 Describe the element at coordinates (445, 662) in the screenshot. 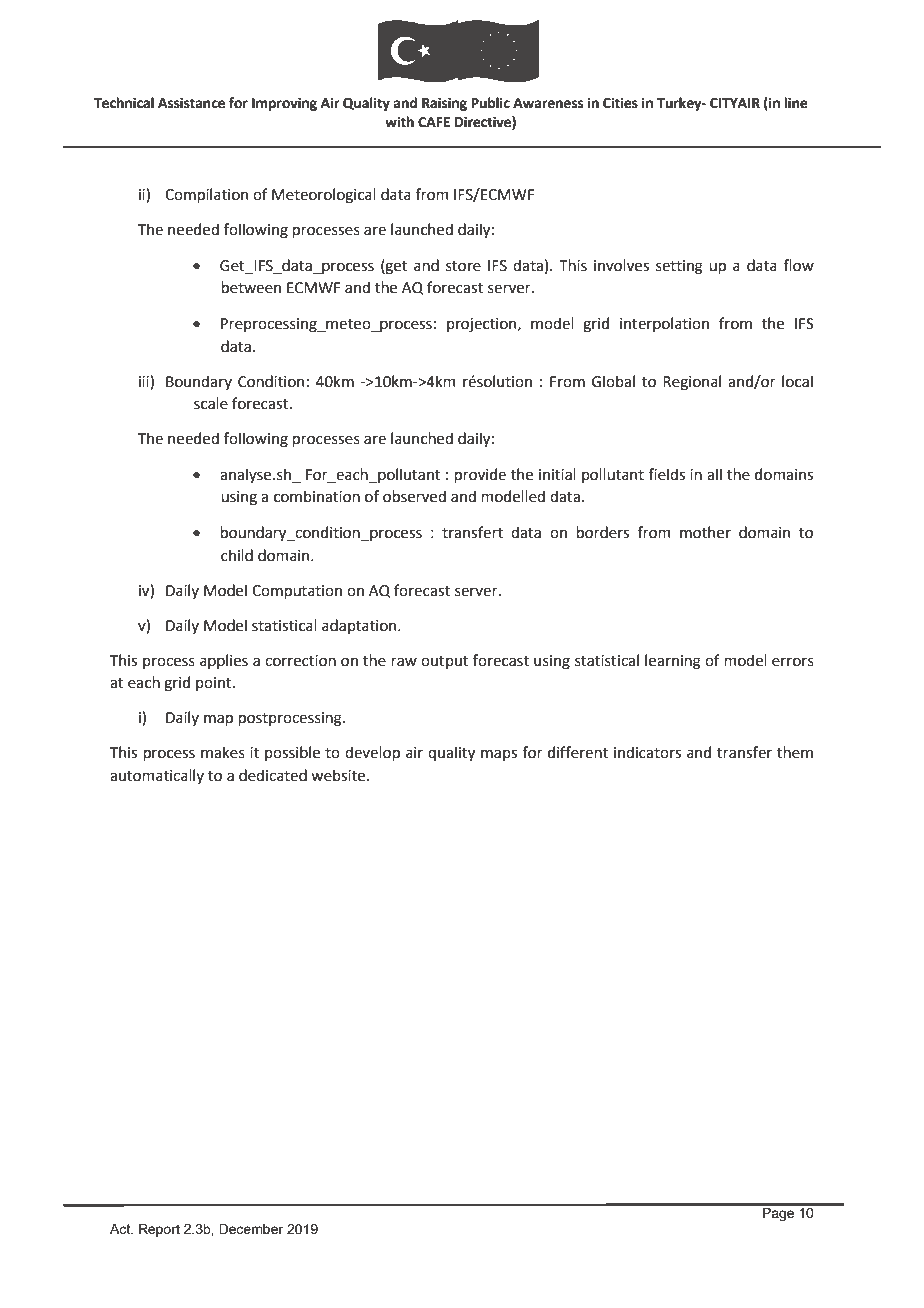

I see `output` at that location.
